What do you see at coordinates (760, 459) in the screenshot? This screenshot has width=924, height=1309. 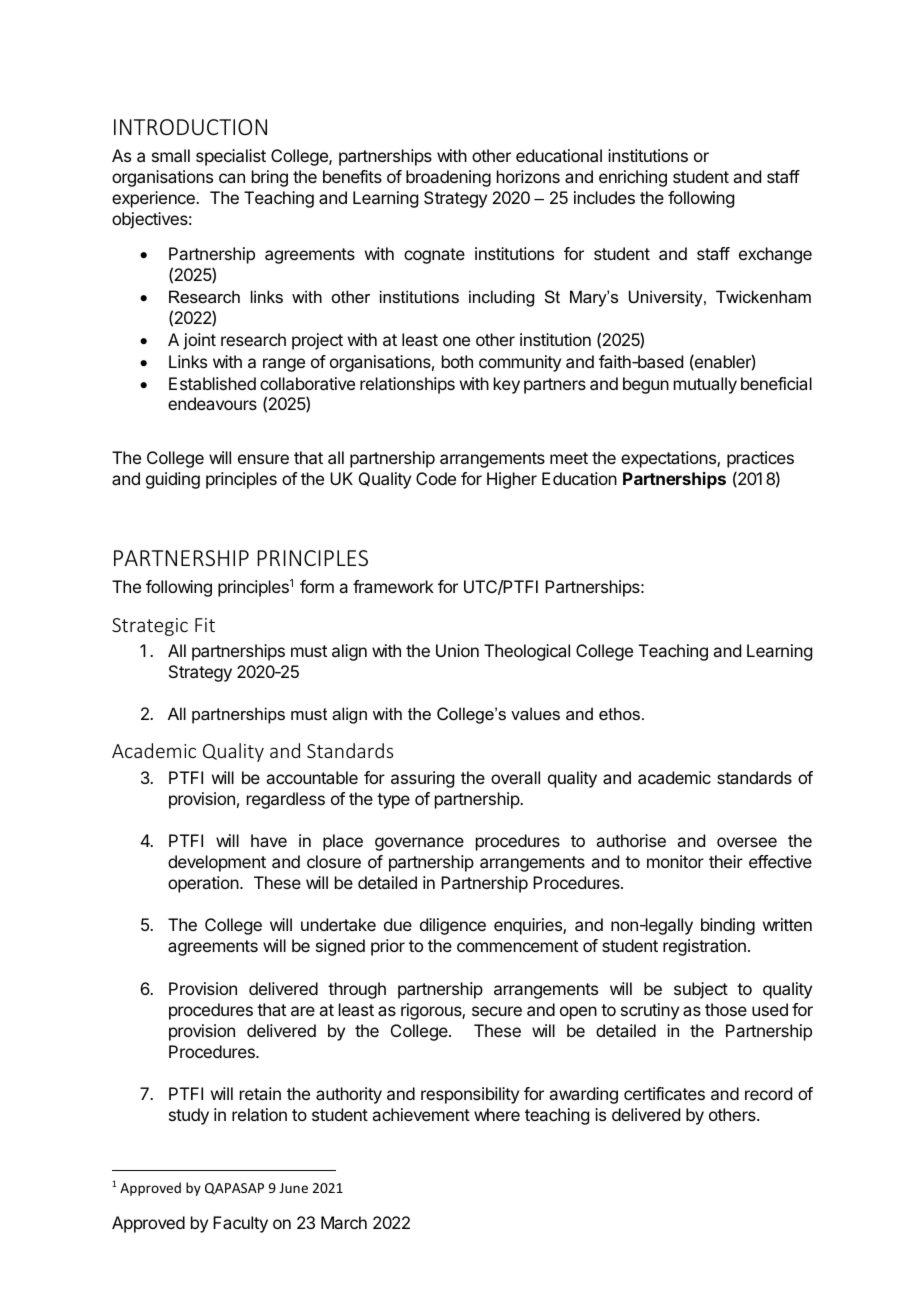 I see `practices` at bounding box center [760, 459].
